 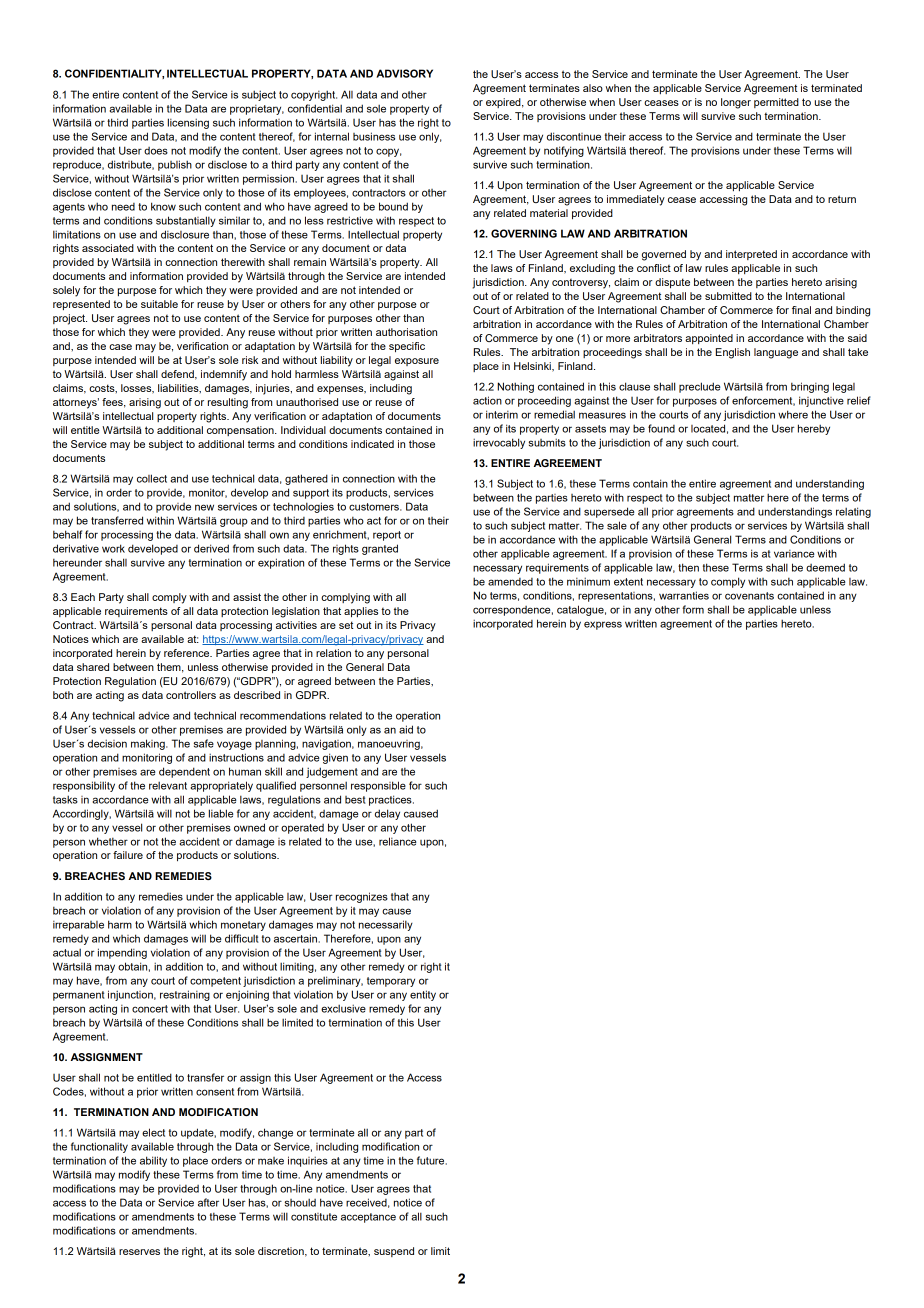 I want to click on ADVISORY, so click(x=404, y=73).
